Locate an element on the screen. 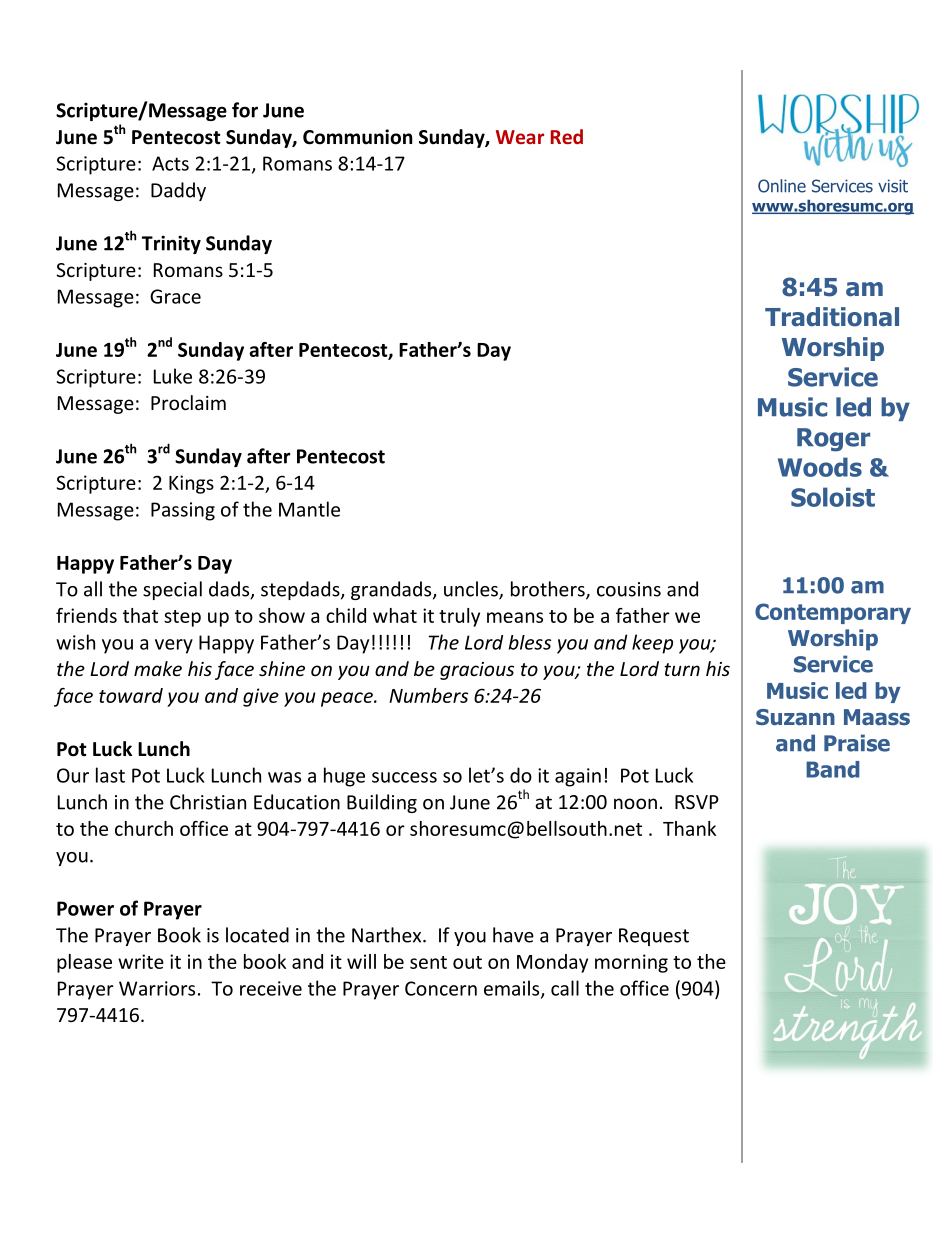 The height and width of the screenshot is (1233, 952). Online is located at coordinates (782, 186).
